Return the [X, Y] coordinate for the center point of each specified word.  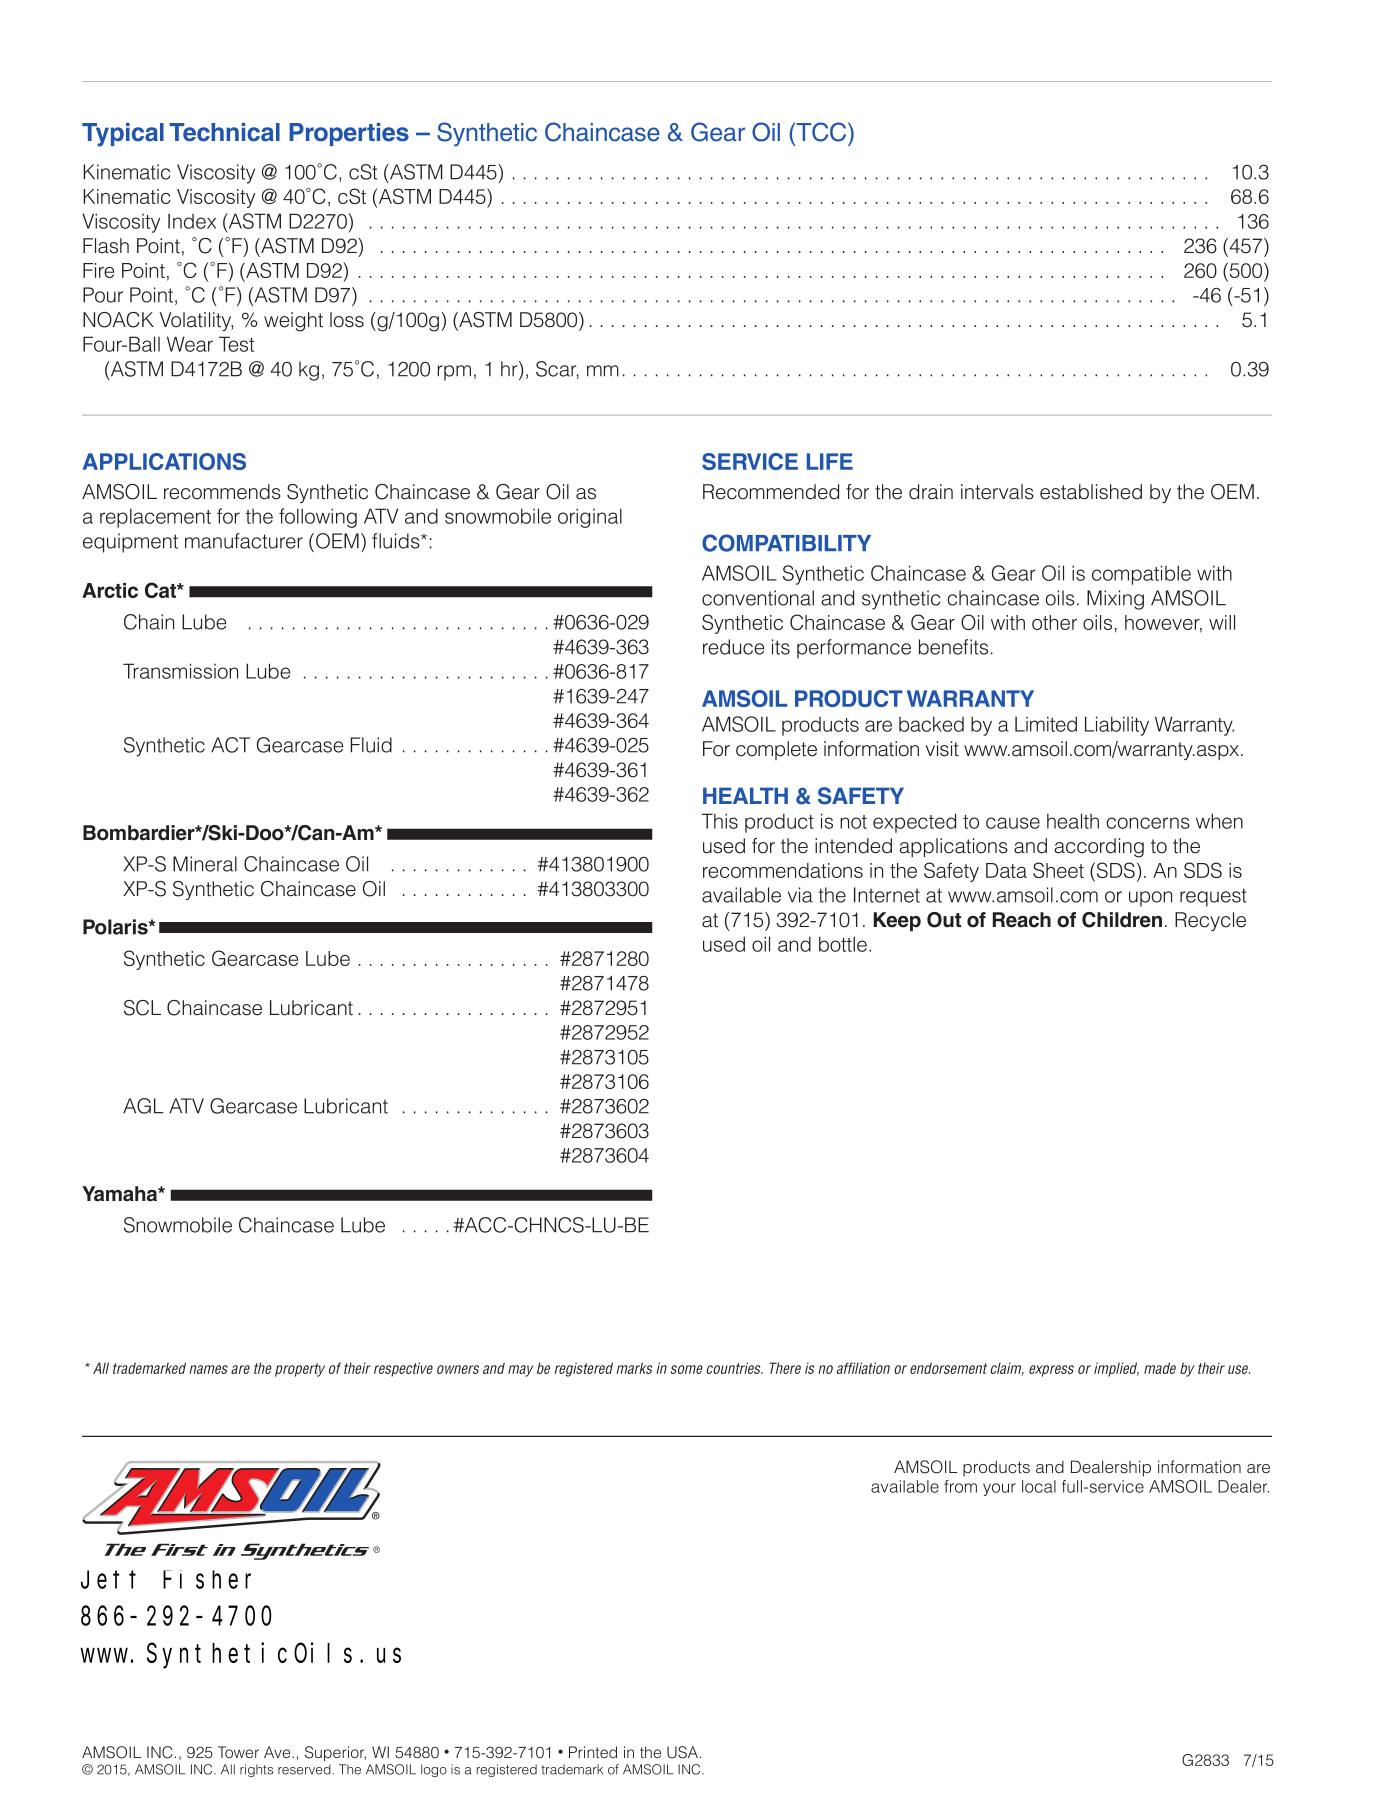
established [1091, 492]
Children [1122, 920]
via [800, 895]
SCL [142, 1008]
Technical [224, 132]
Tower [238, 1752]
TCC [821, 132]
